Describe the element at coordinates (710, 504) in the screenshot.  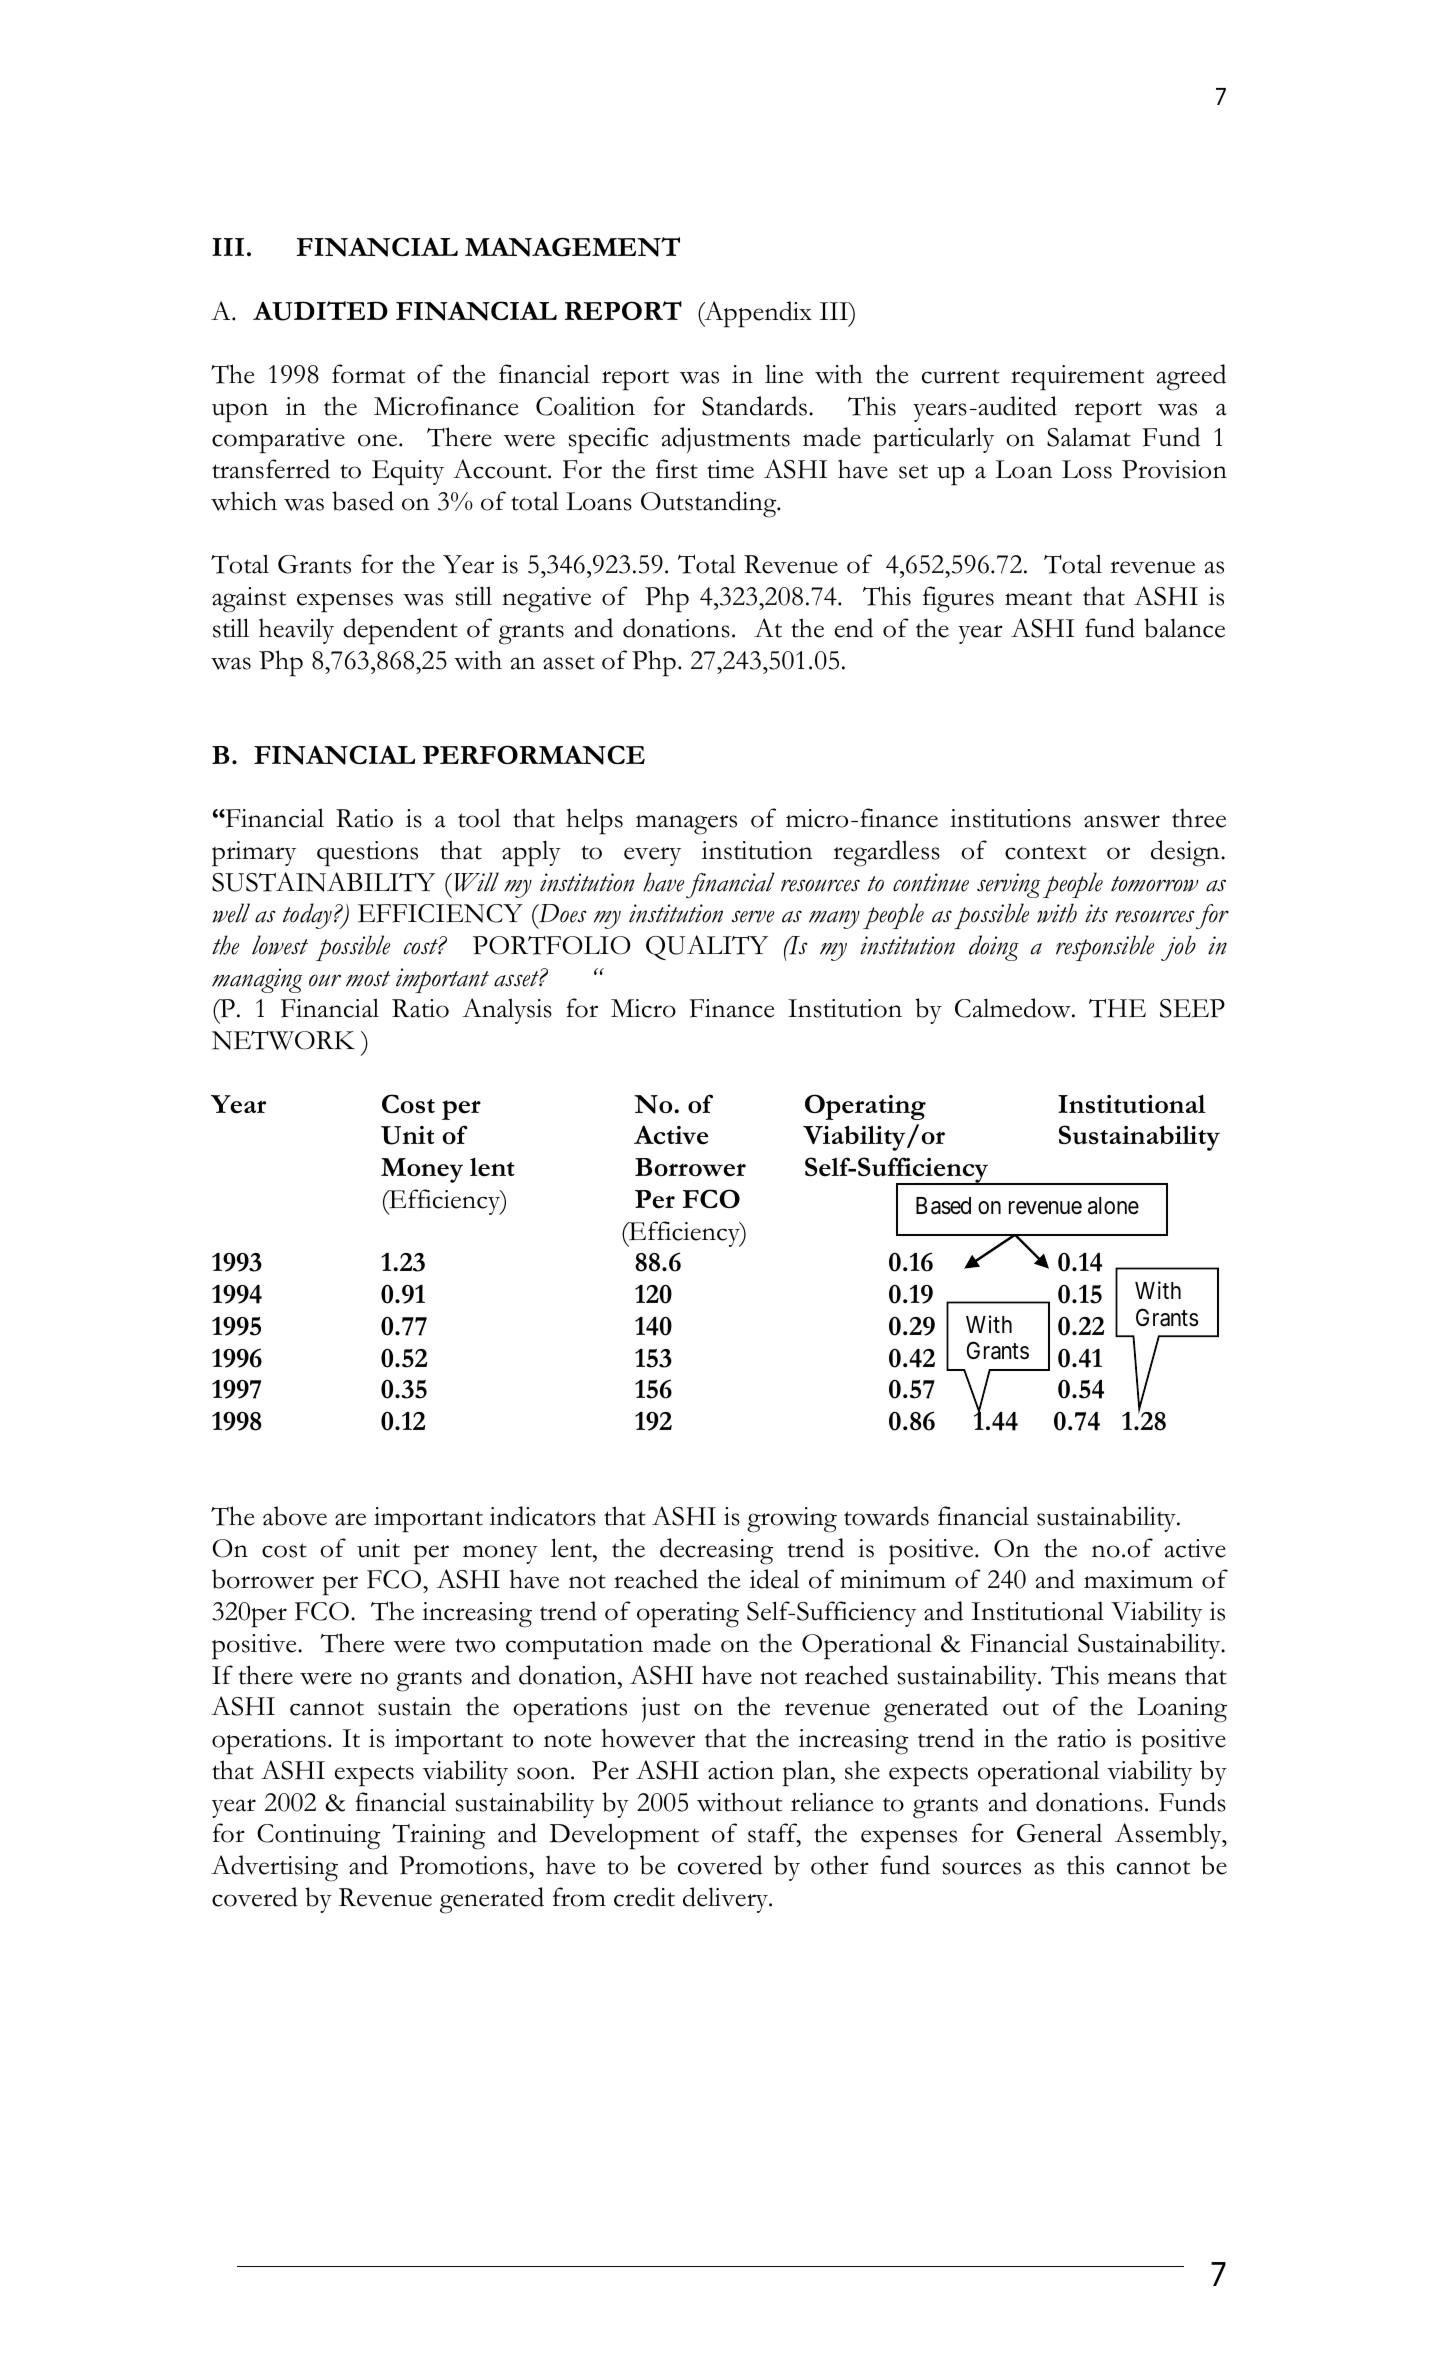
I see `Outstanding` at that location.
